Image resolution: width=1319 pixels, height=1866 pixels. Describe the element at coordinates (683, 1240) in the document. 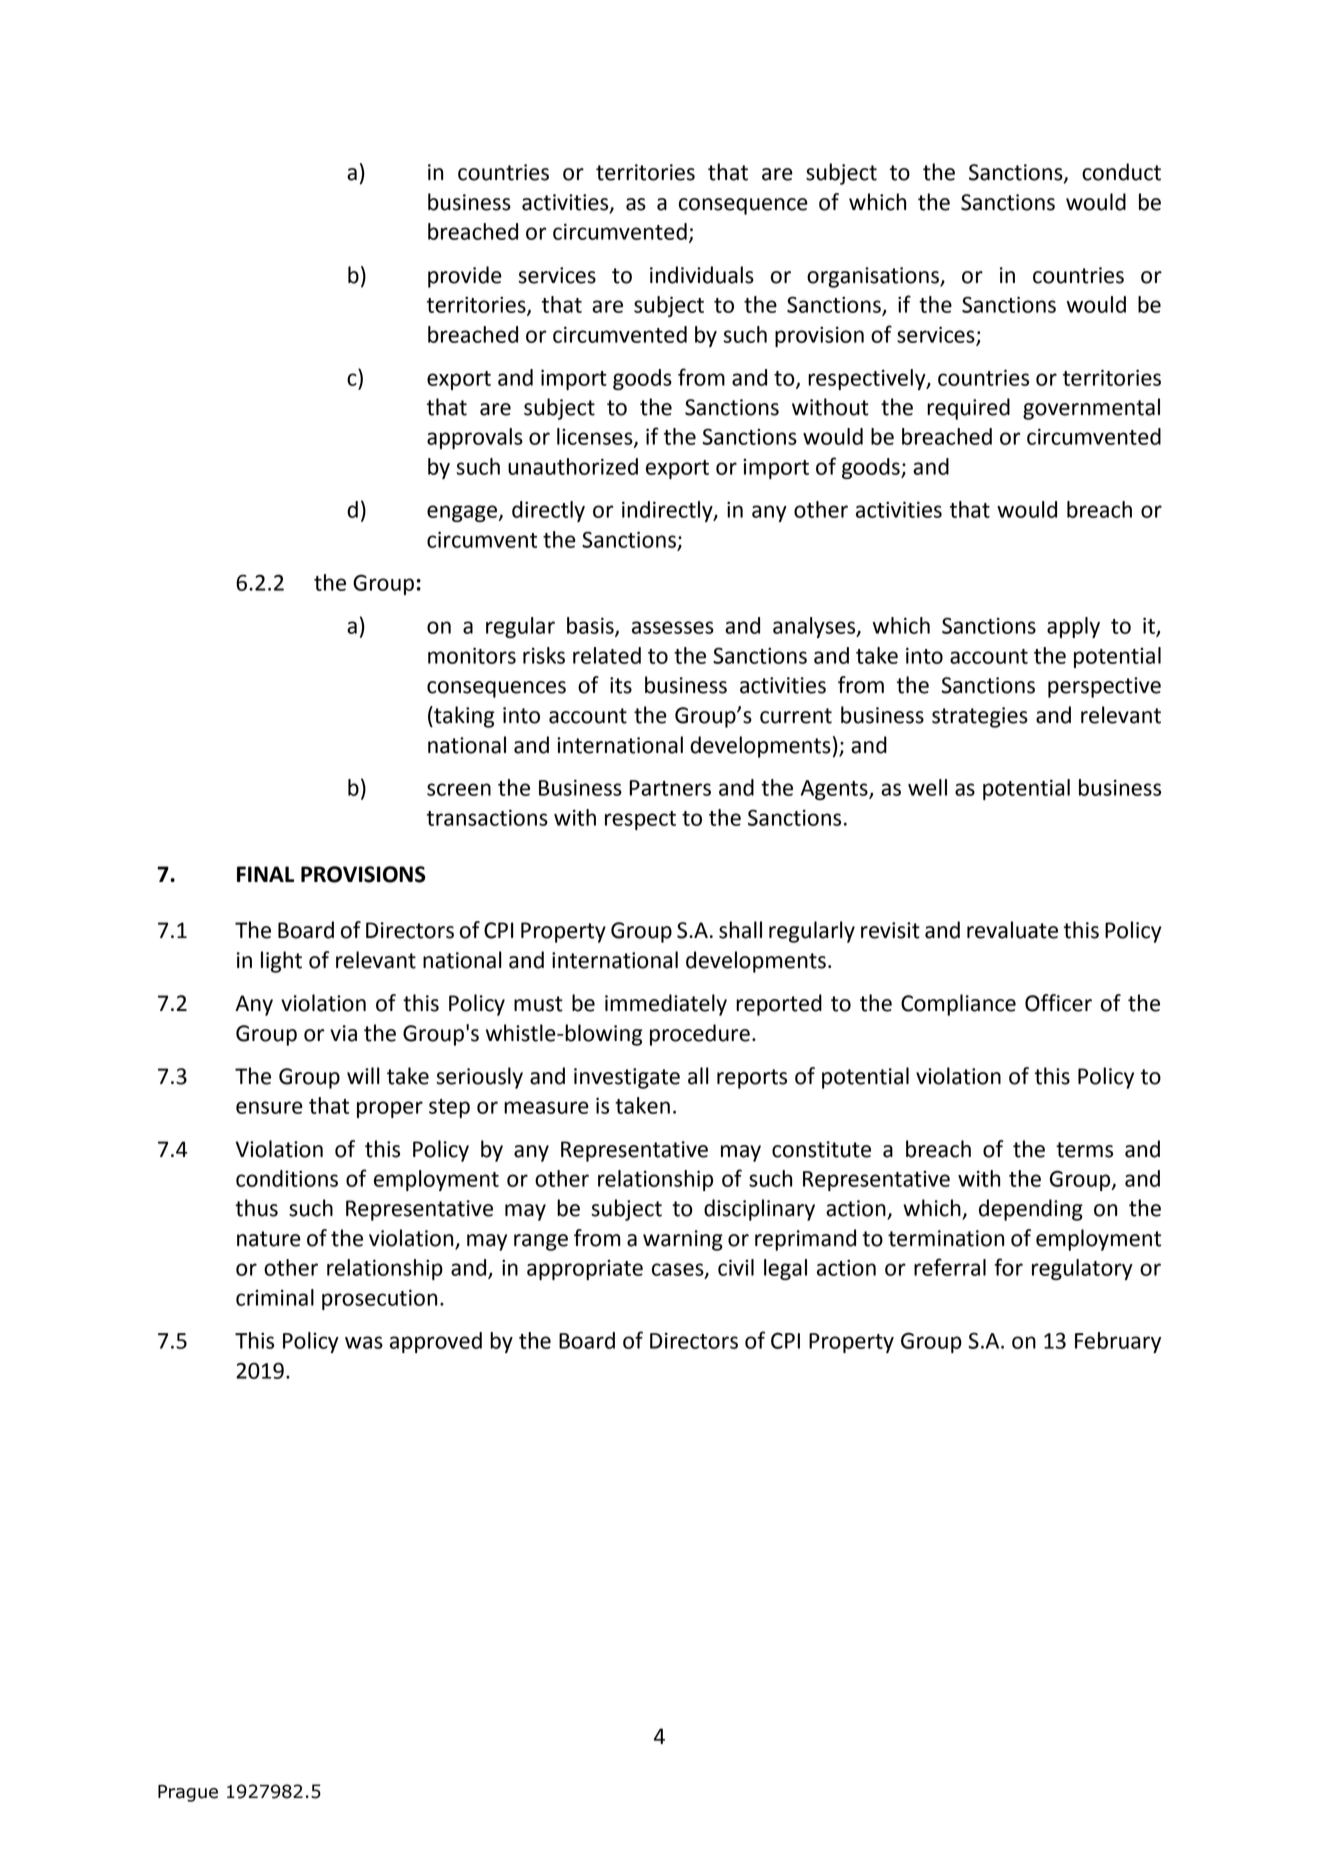

I see `warning` at that location.
